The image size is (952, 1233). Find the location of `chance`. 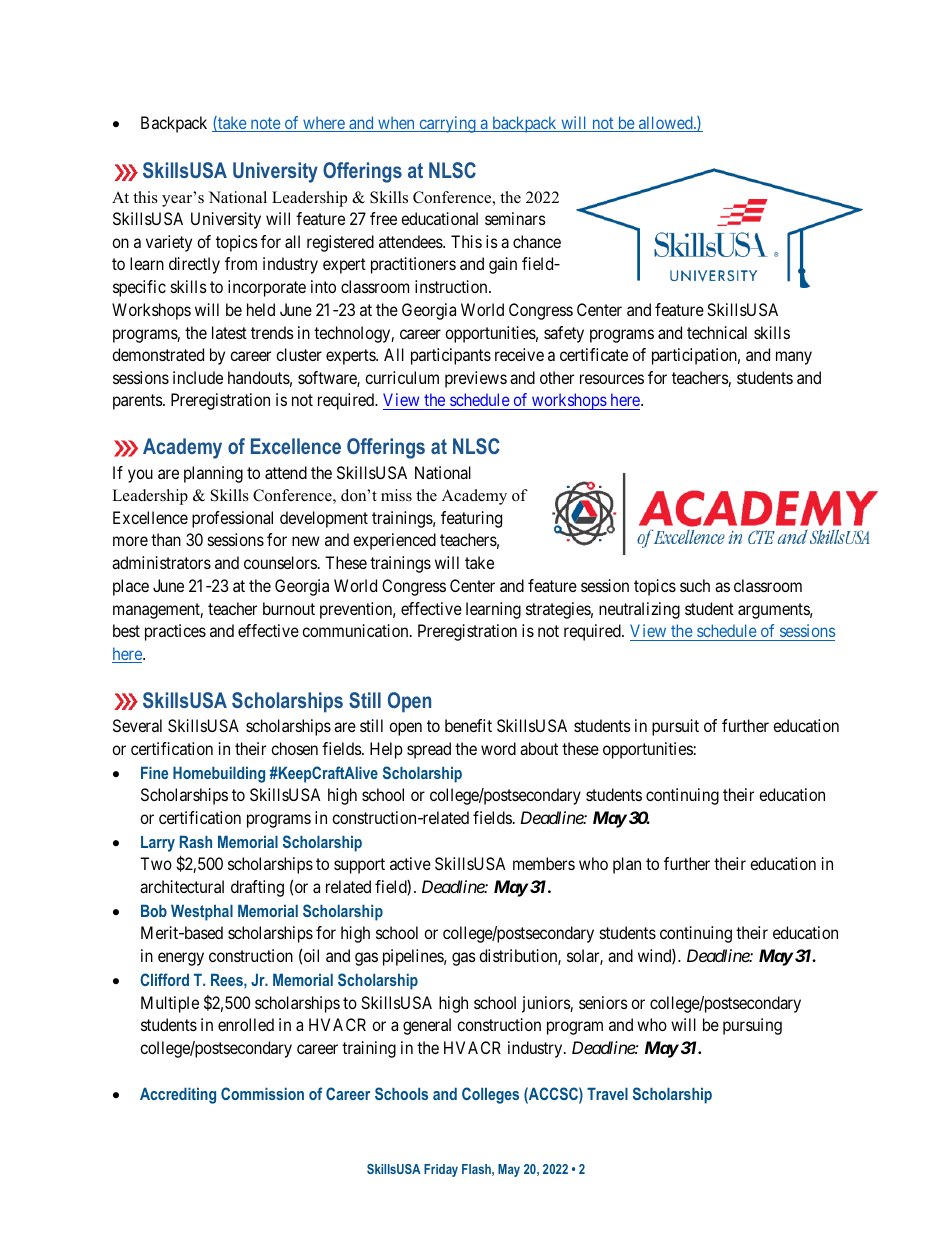

chance is located at coordinates (537, 241).
